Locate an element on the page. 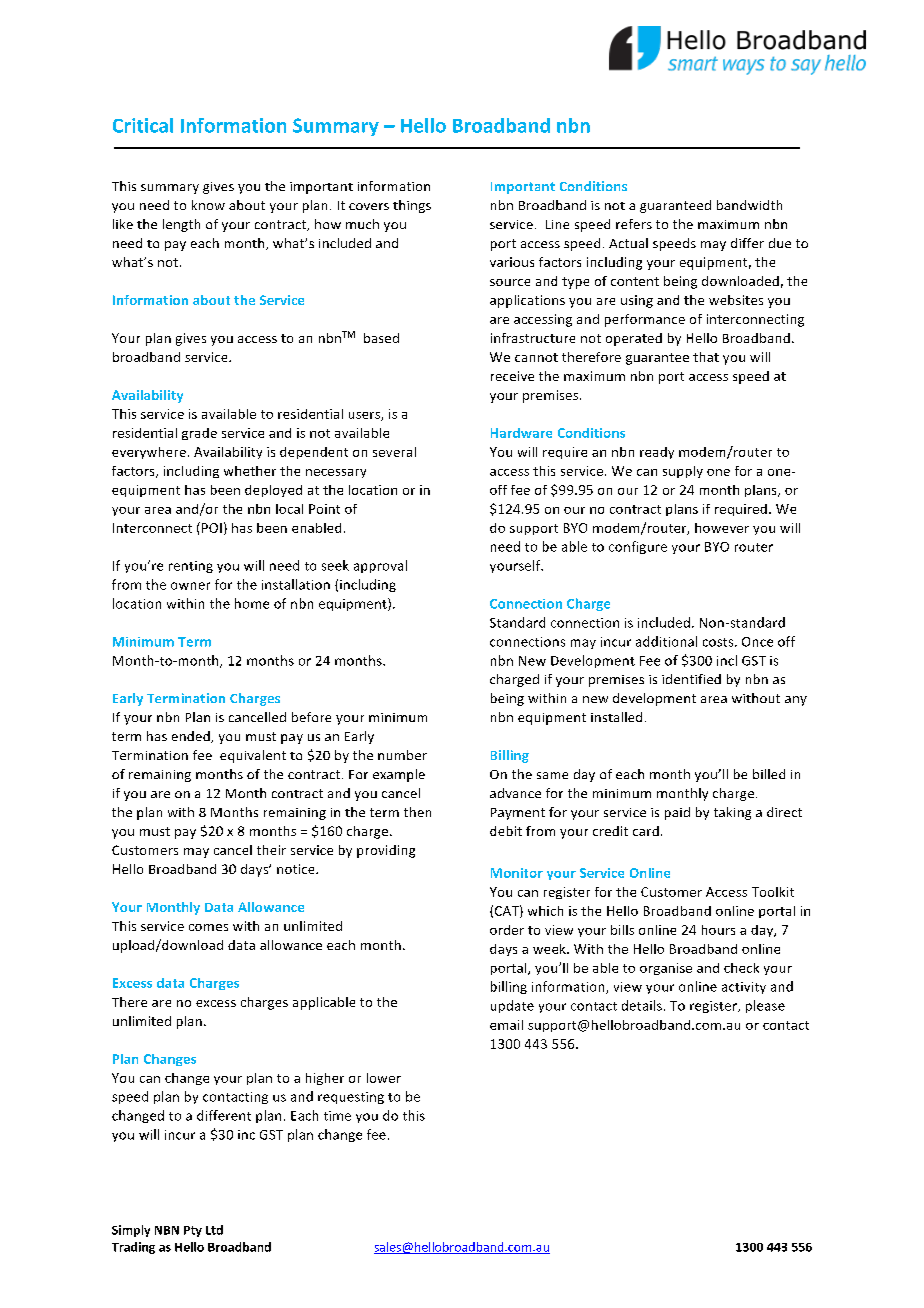  things is located at coordinates (412, 206).
